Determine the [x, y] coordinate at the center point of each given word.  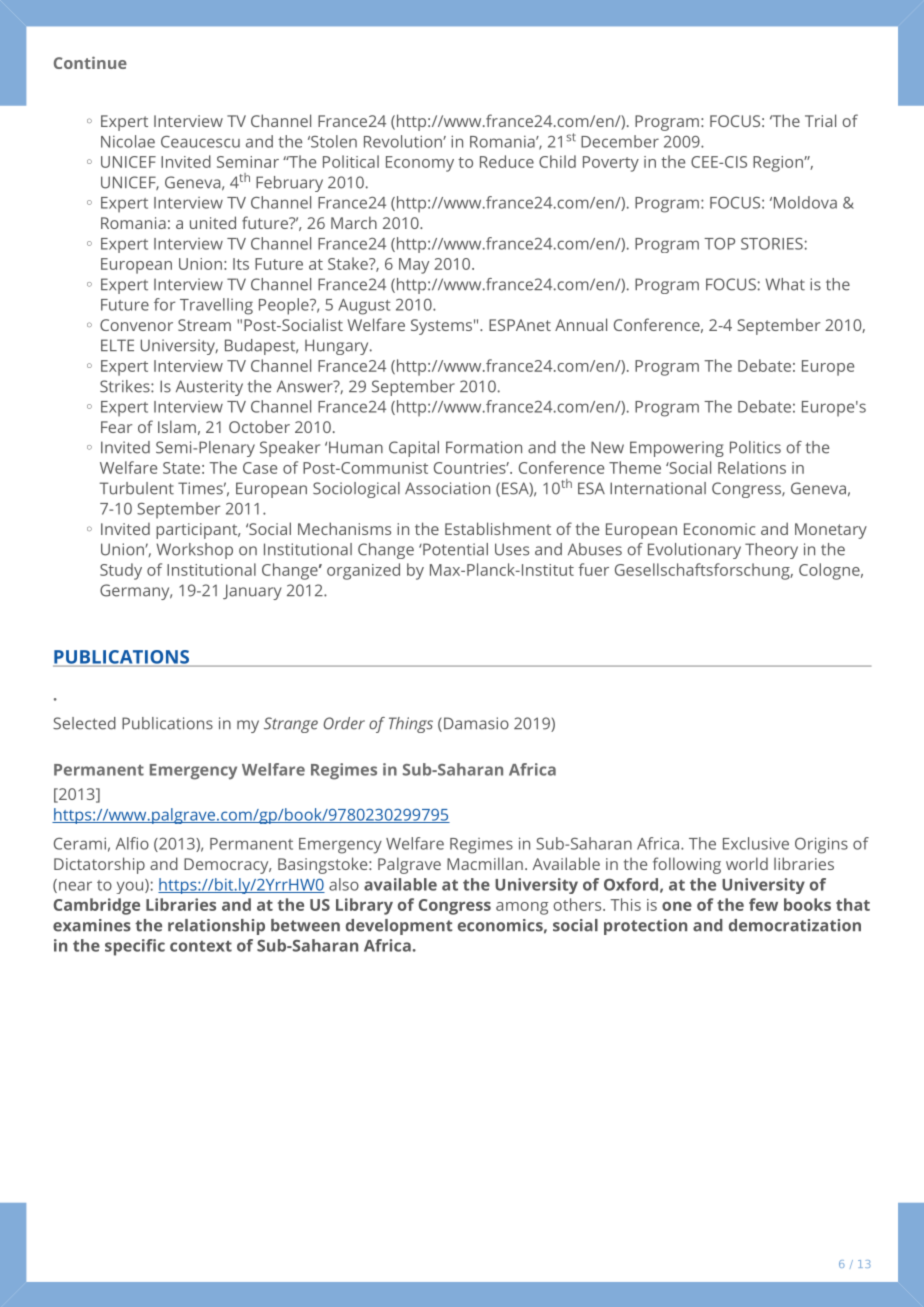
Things [411, 725]
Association [447, 488]
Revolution [404, 141]
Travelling [216, 306]
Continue [90, 62]
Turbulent [136, 488]
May [414, 266]
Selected [84, 723]
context [201, 946]
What [785, 284]
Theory [771, 551]
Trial [820, 120]
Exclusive [756, 843]
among [522, 908]
